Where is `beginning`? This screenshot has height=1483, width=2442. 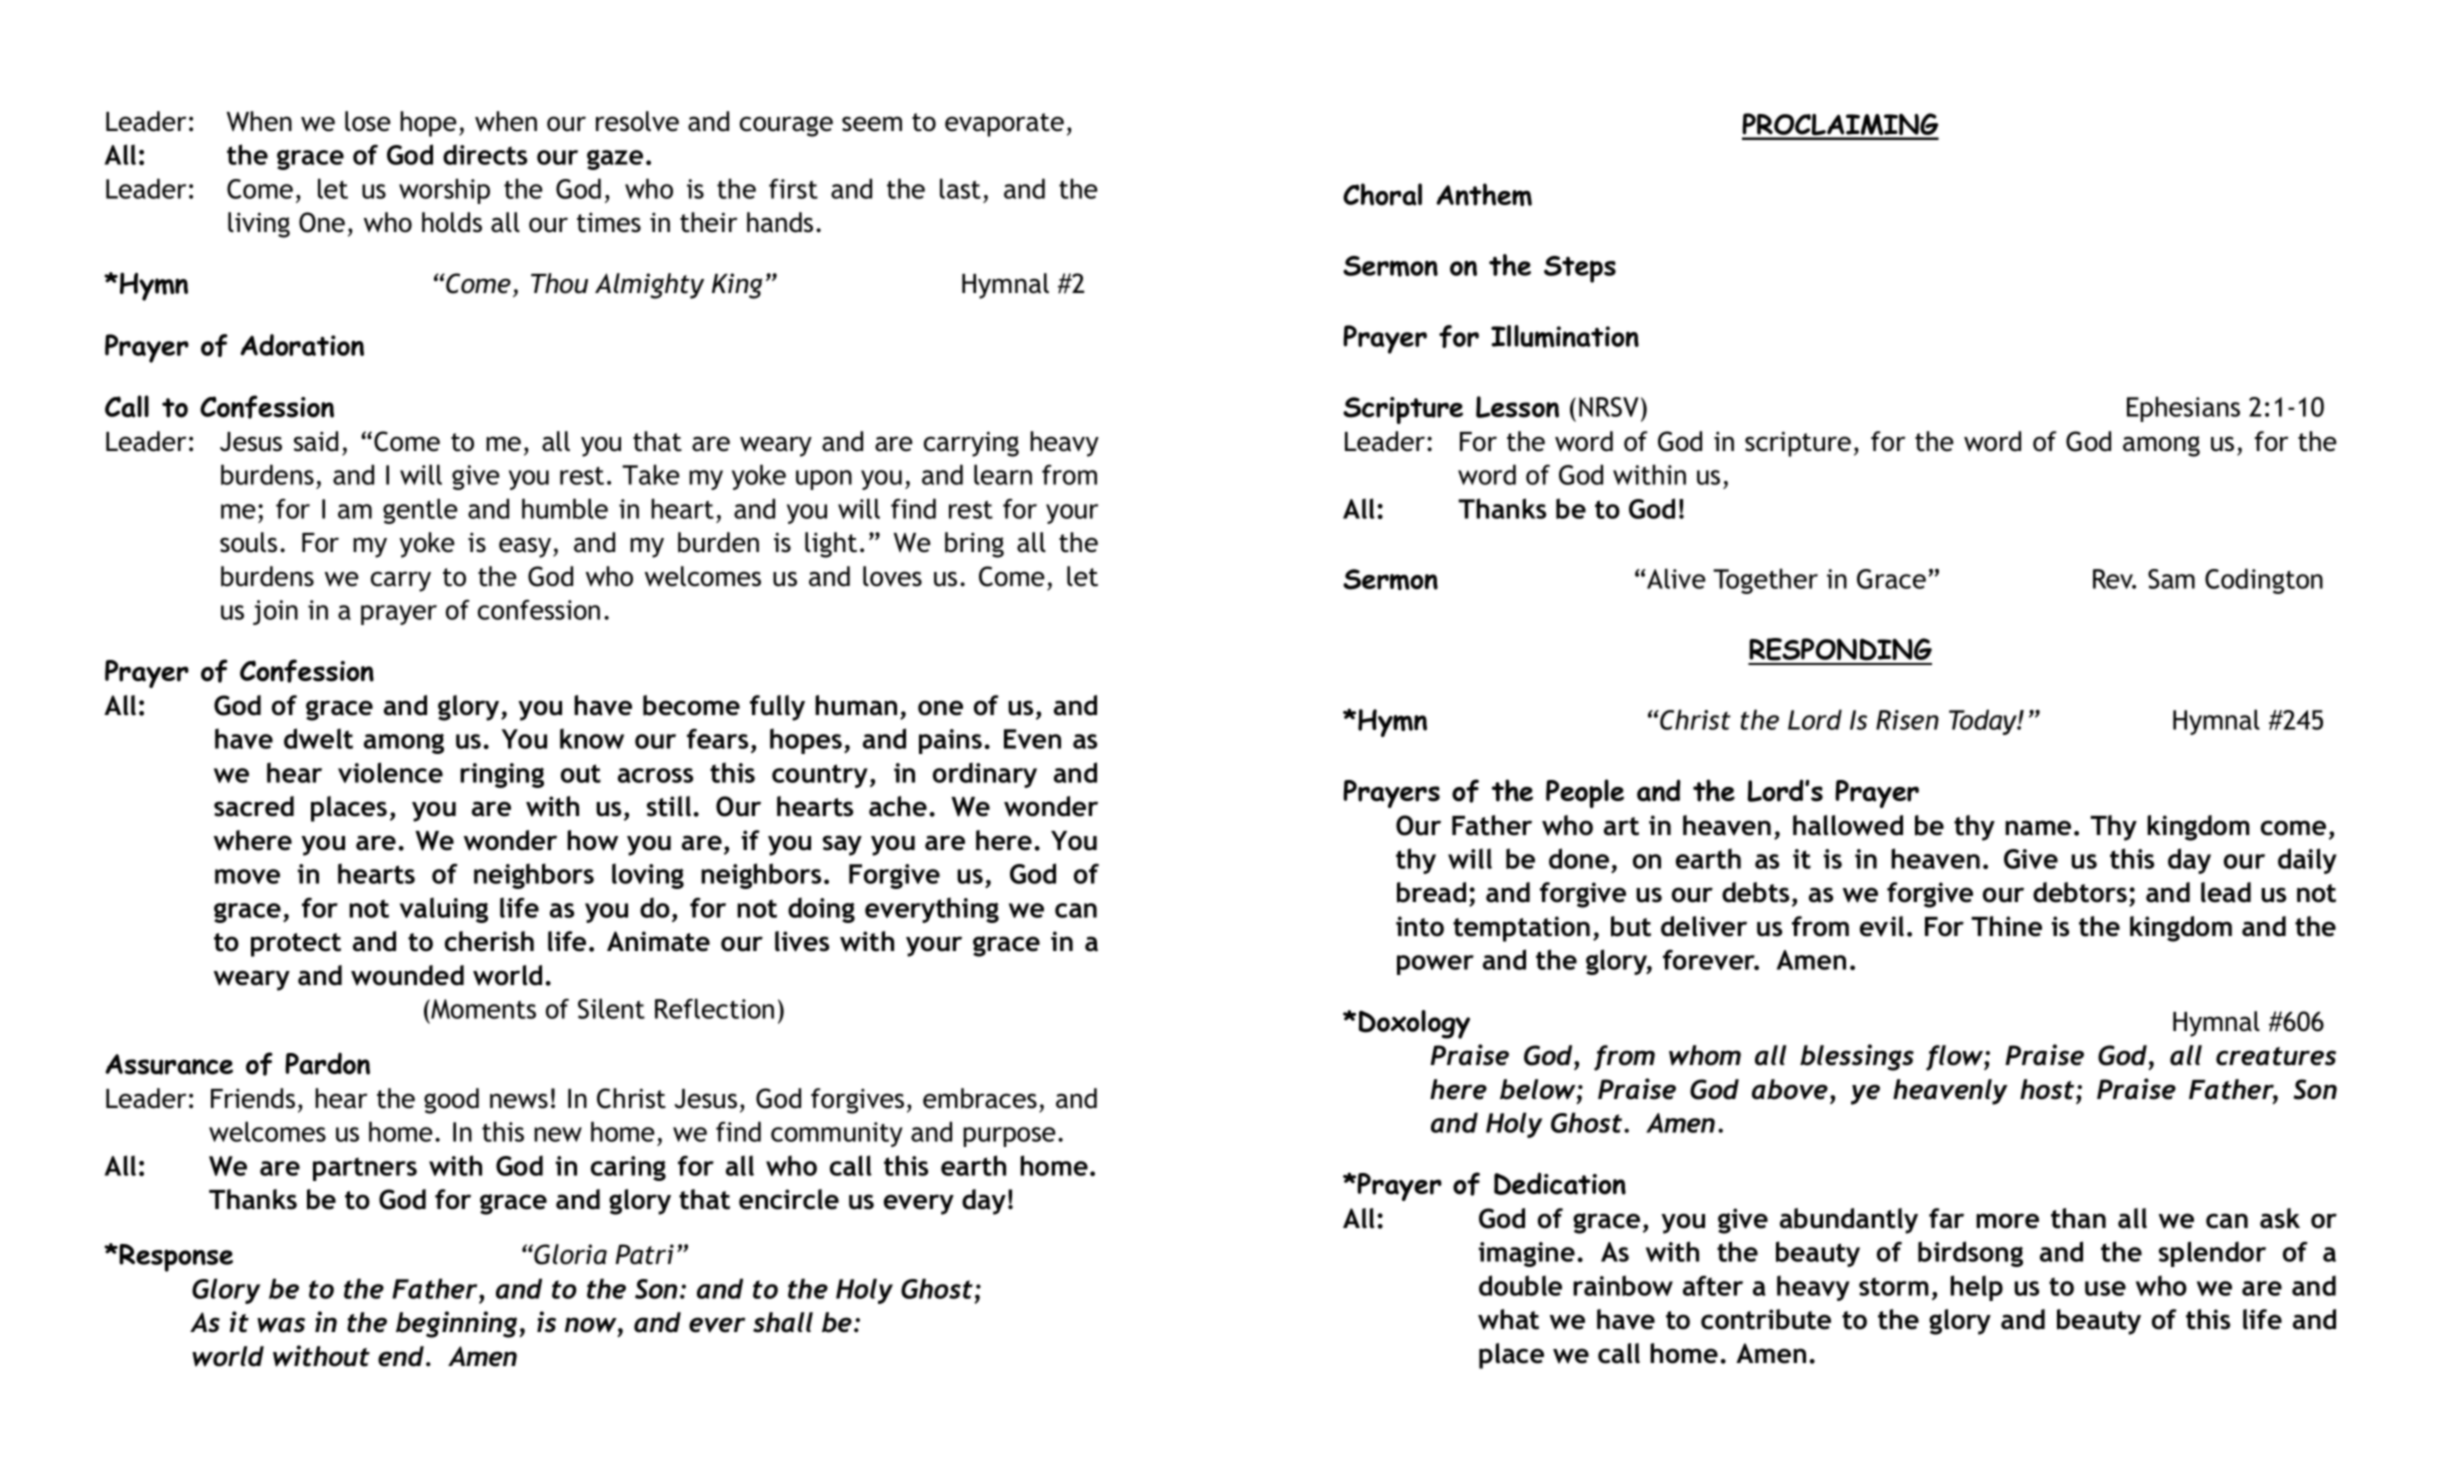 beginning is located at coordinates (458, 1324).
